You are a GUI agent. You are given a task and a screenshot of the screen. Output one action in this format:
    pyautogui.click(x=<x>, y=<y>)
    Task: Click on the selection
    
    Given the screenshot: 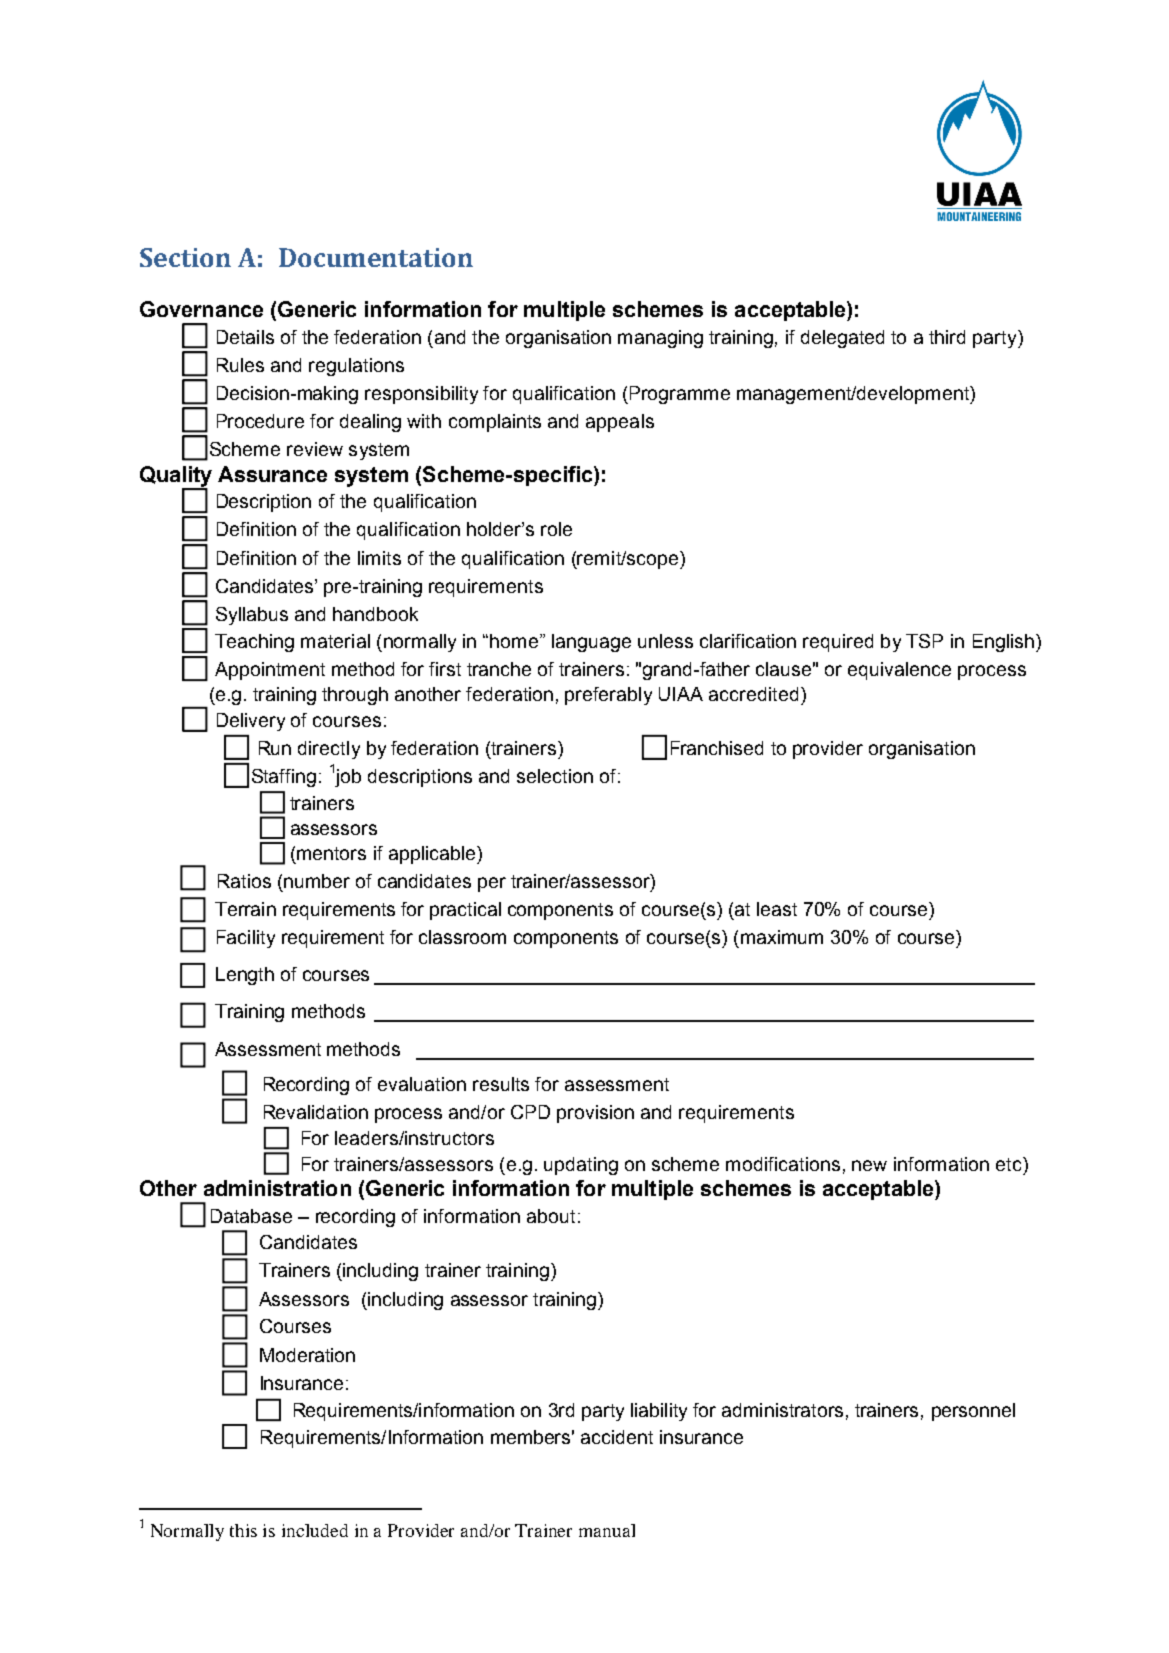 What is the action you would take?
    pyautogui.click(x=555, y=776)
